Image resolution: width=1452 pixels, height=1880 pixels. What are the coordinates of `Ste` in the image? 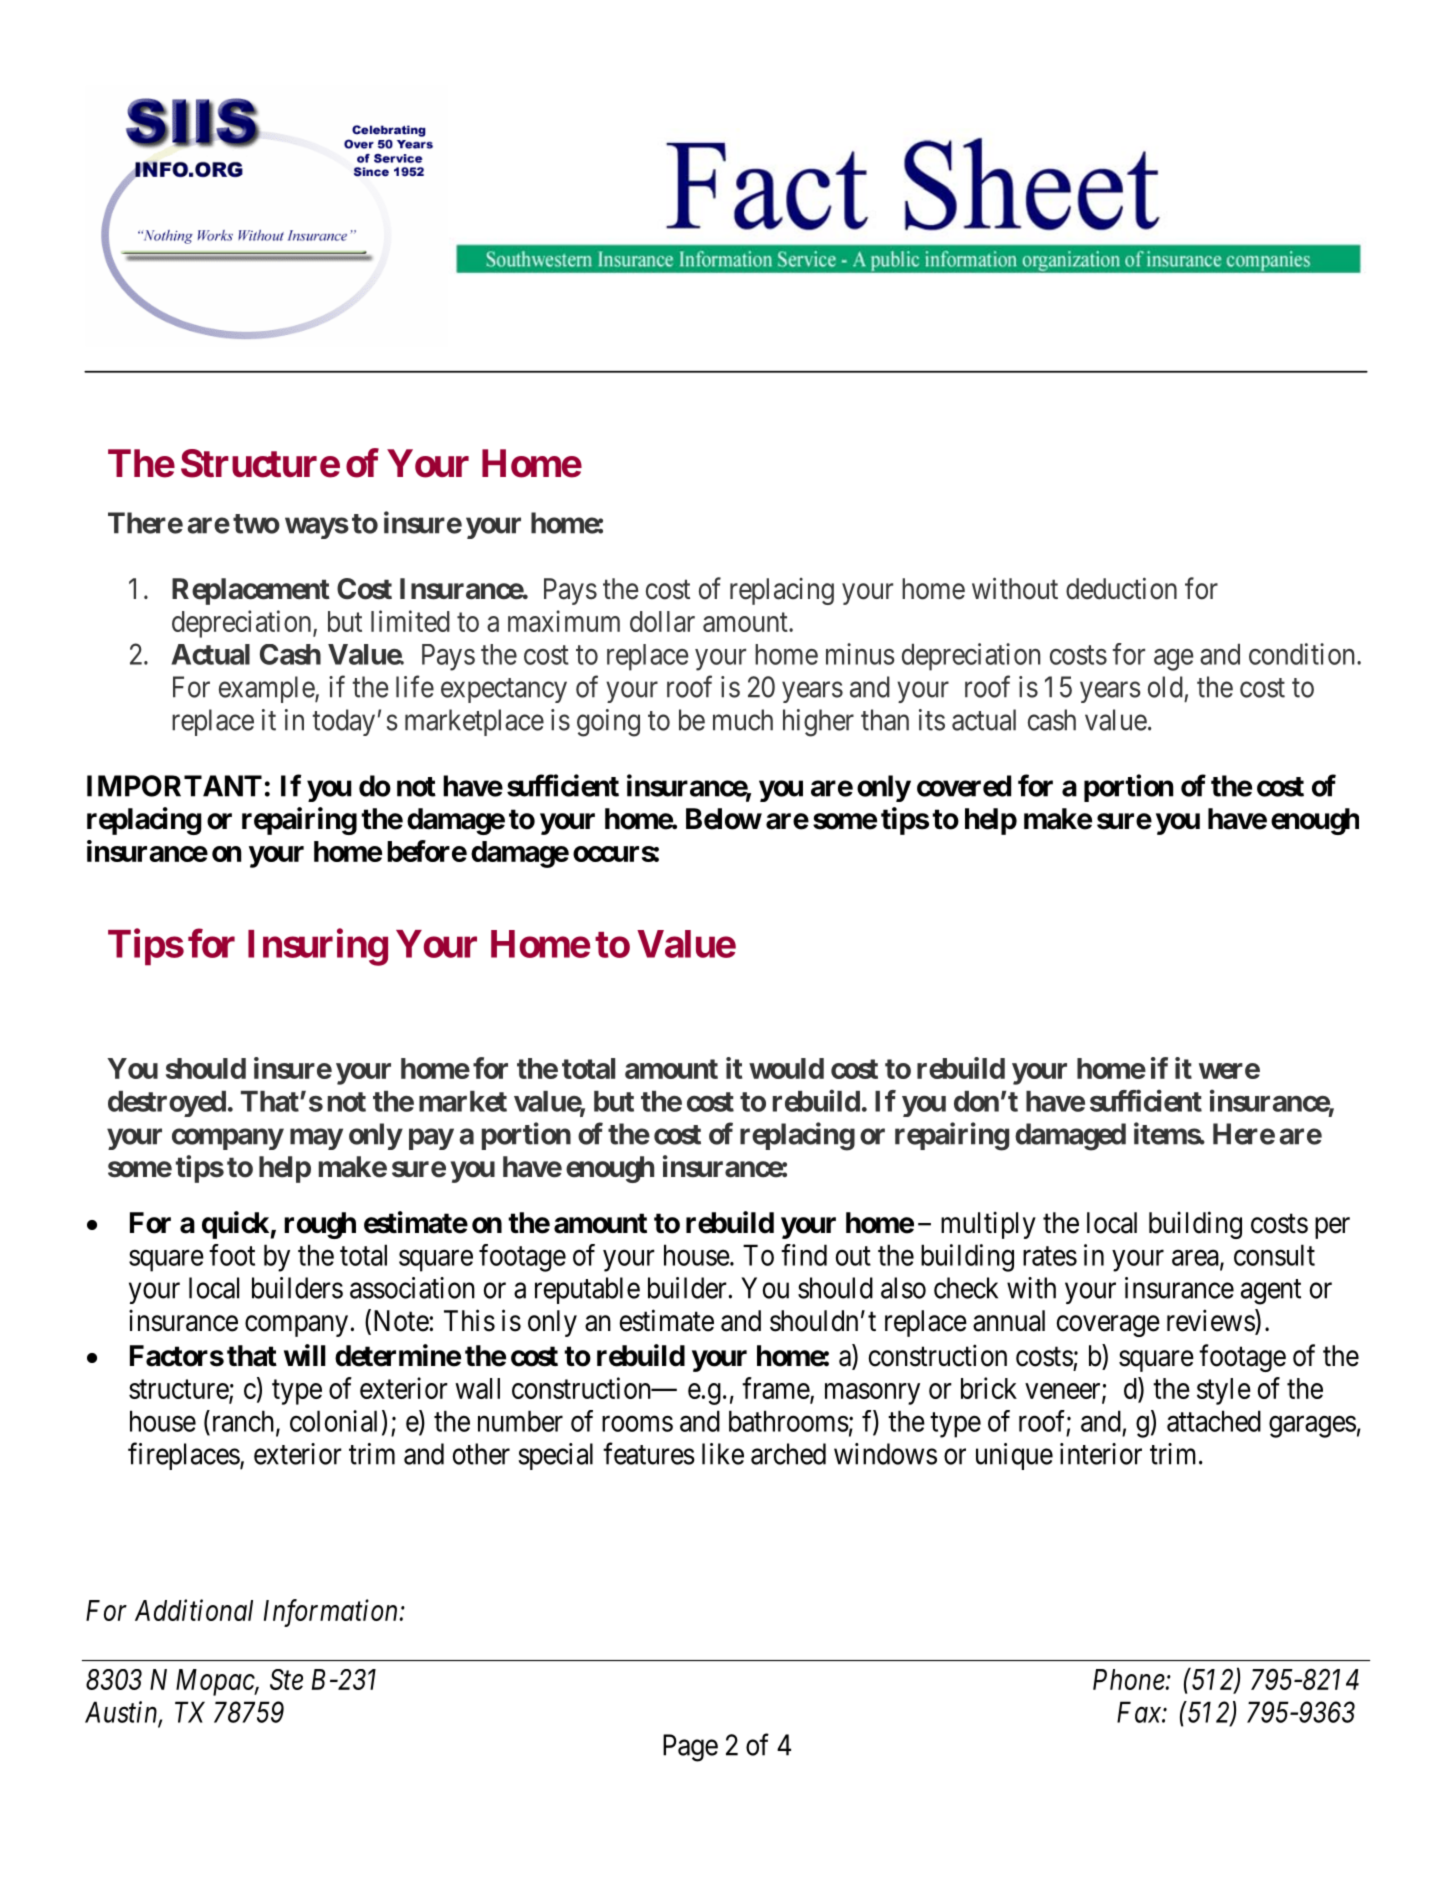 It's located at (286, 1679).
